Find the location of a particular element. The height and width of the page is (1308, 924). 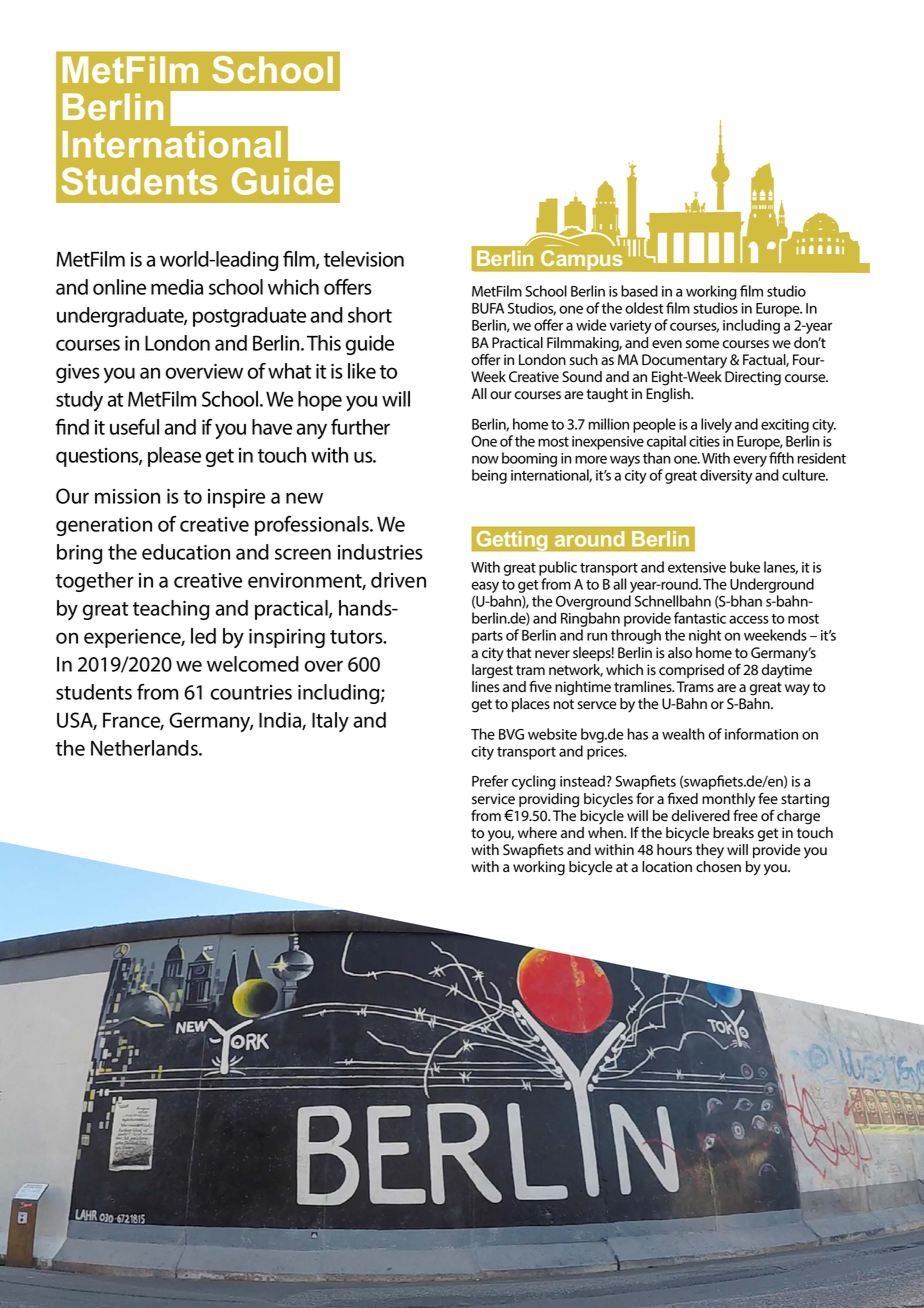

Netherlands is located at coordinates (145, 748).
